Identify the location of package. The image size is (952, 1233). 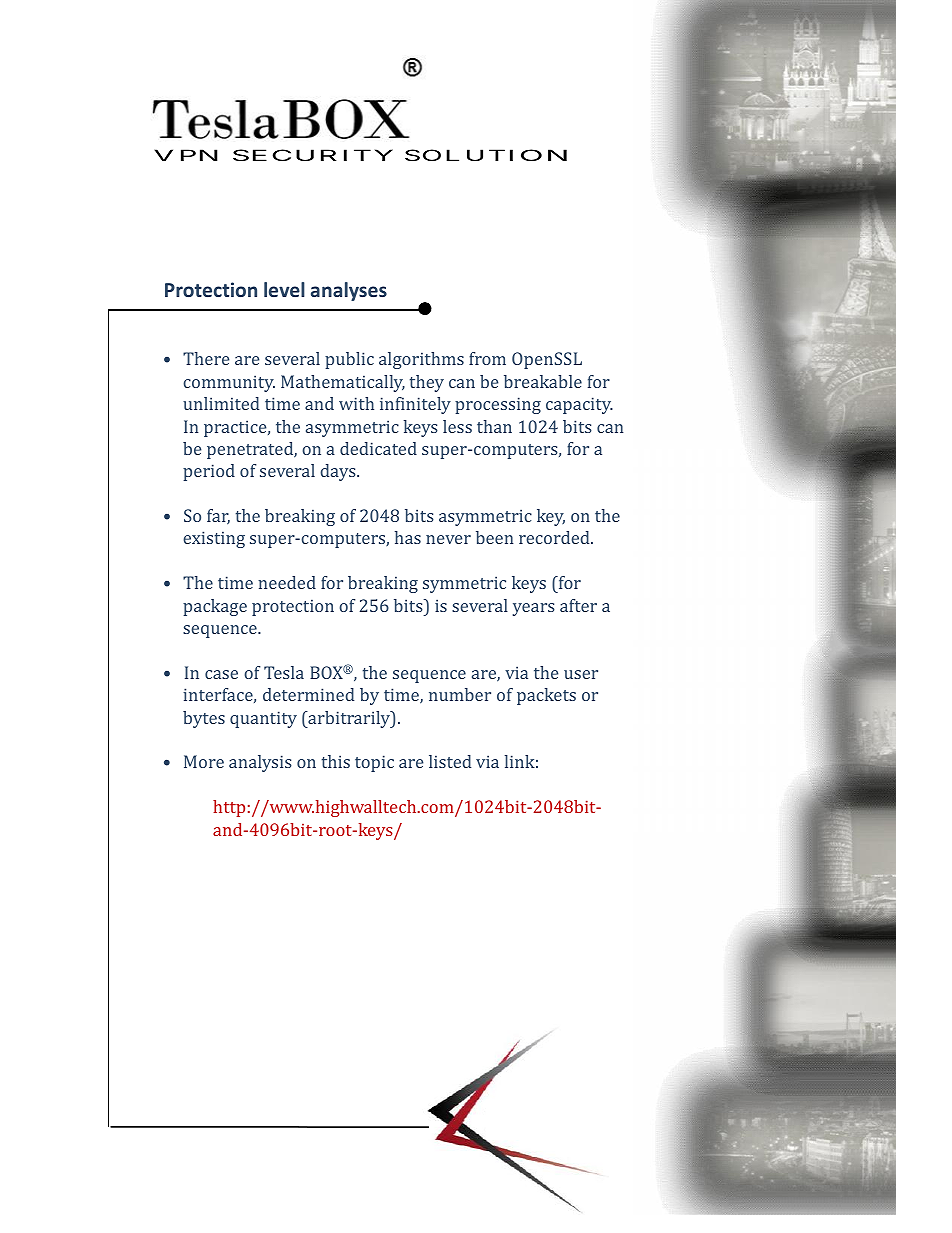
(215, 607).
